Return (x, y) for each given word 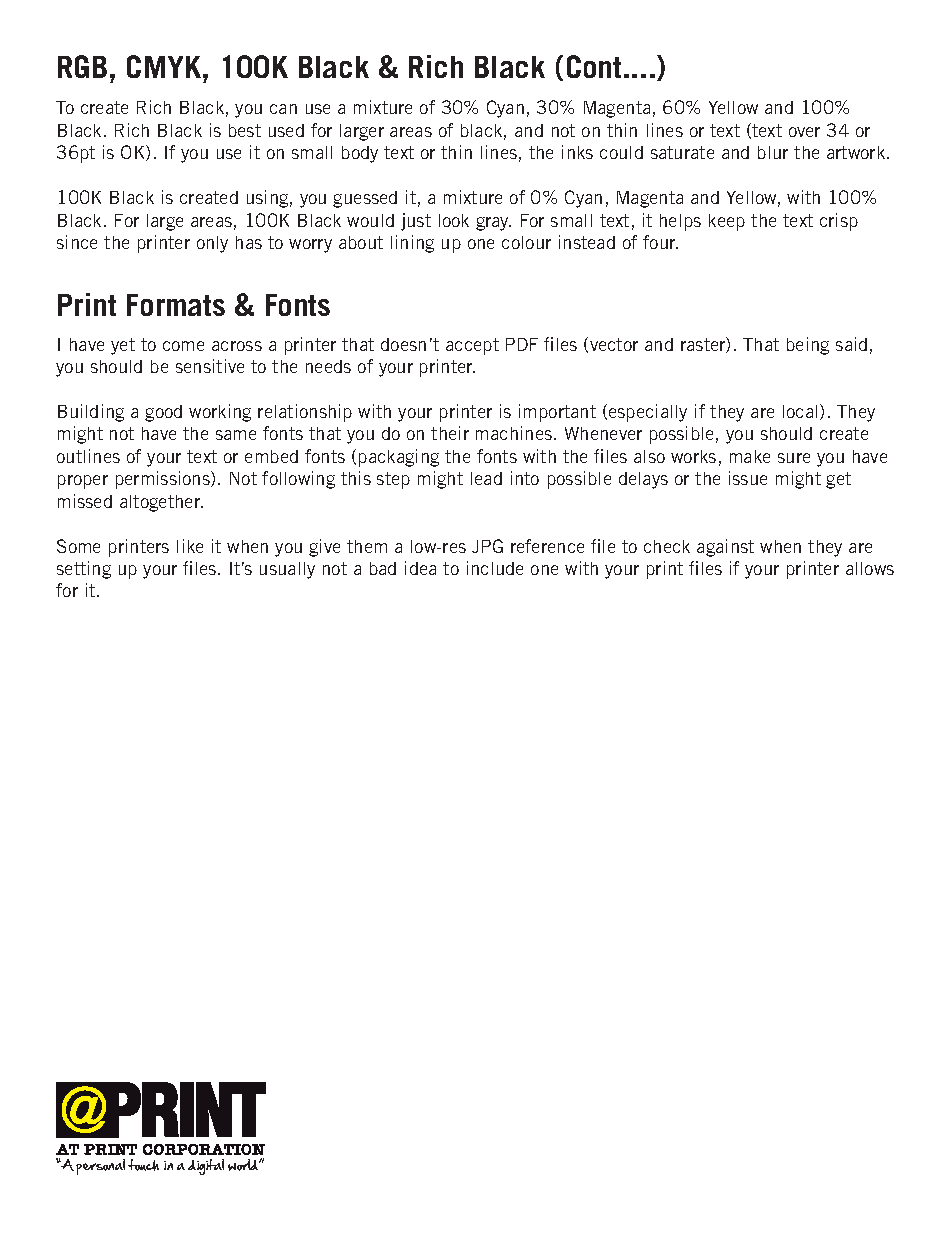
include (495, 568)
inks (577, 152)
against (725, 548)
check (667, 546)
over (804, 132)
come (183, 346)
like (190, 546)
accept (472, 346)
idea (420, 568)
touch (143, 1165)
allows (870, 568)
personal (100, 1167)
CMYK (165, 66)
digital (206, 1167)
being (808, 346)
